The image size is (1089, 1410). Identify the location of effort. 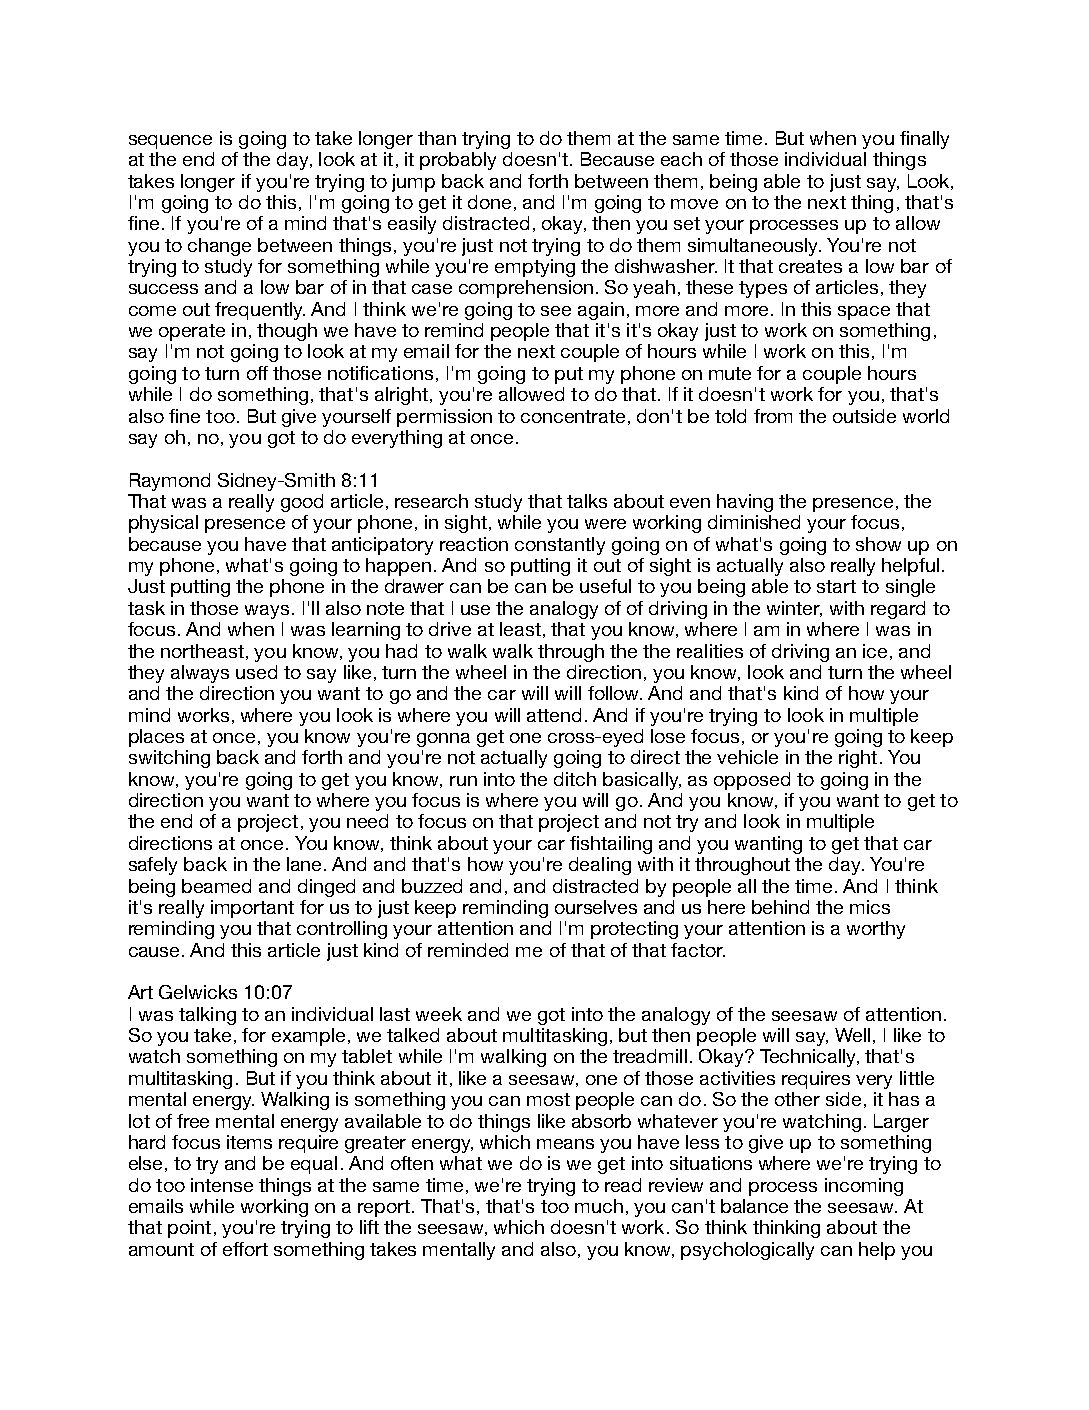
(245, 1249).
